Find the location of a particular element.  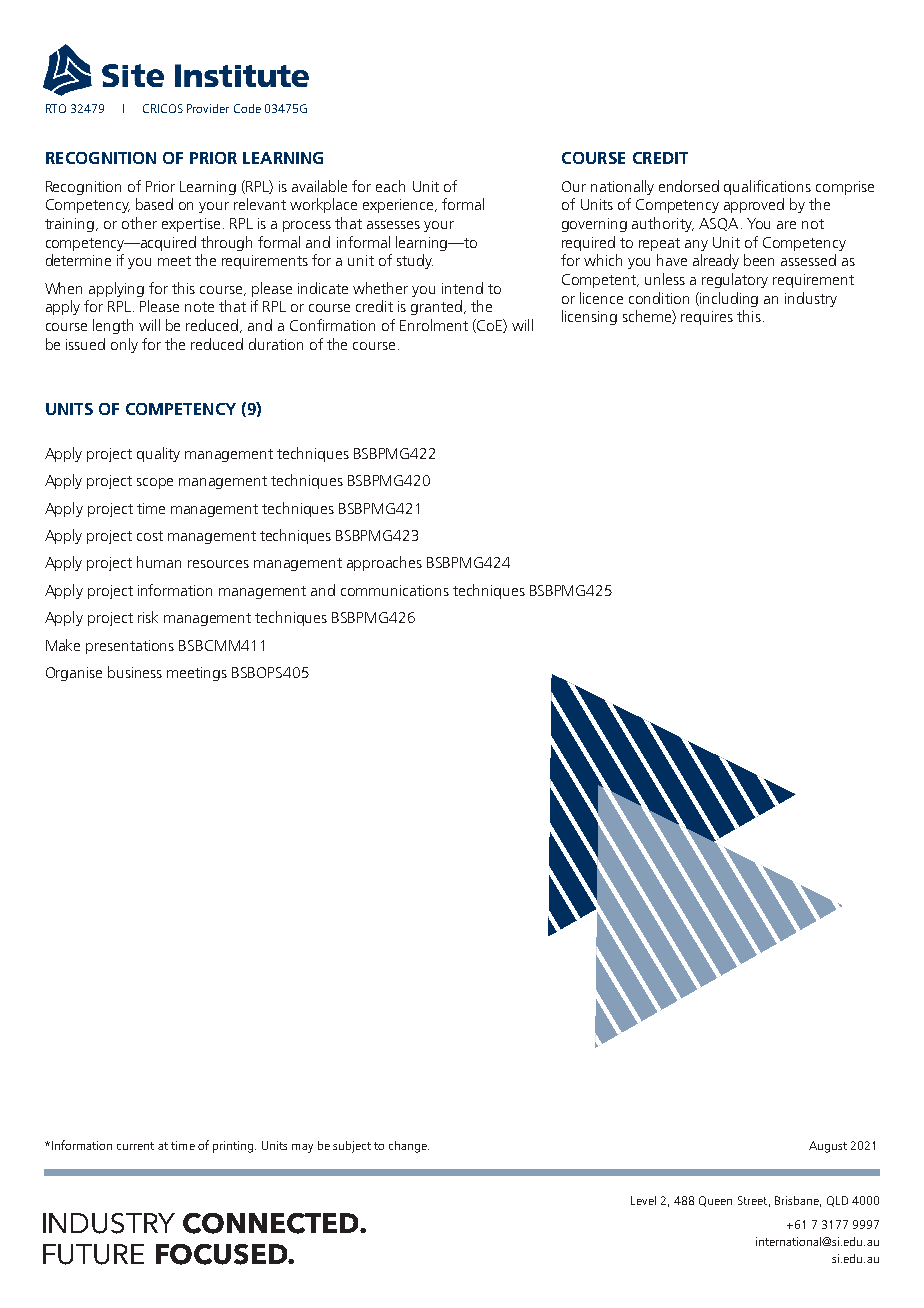

FUTURE is located at coordinates (93, 1254).
